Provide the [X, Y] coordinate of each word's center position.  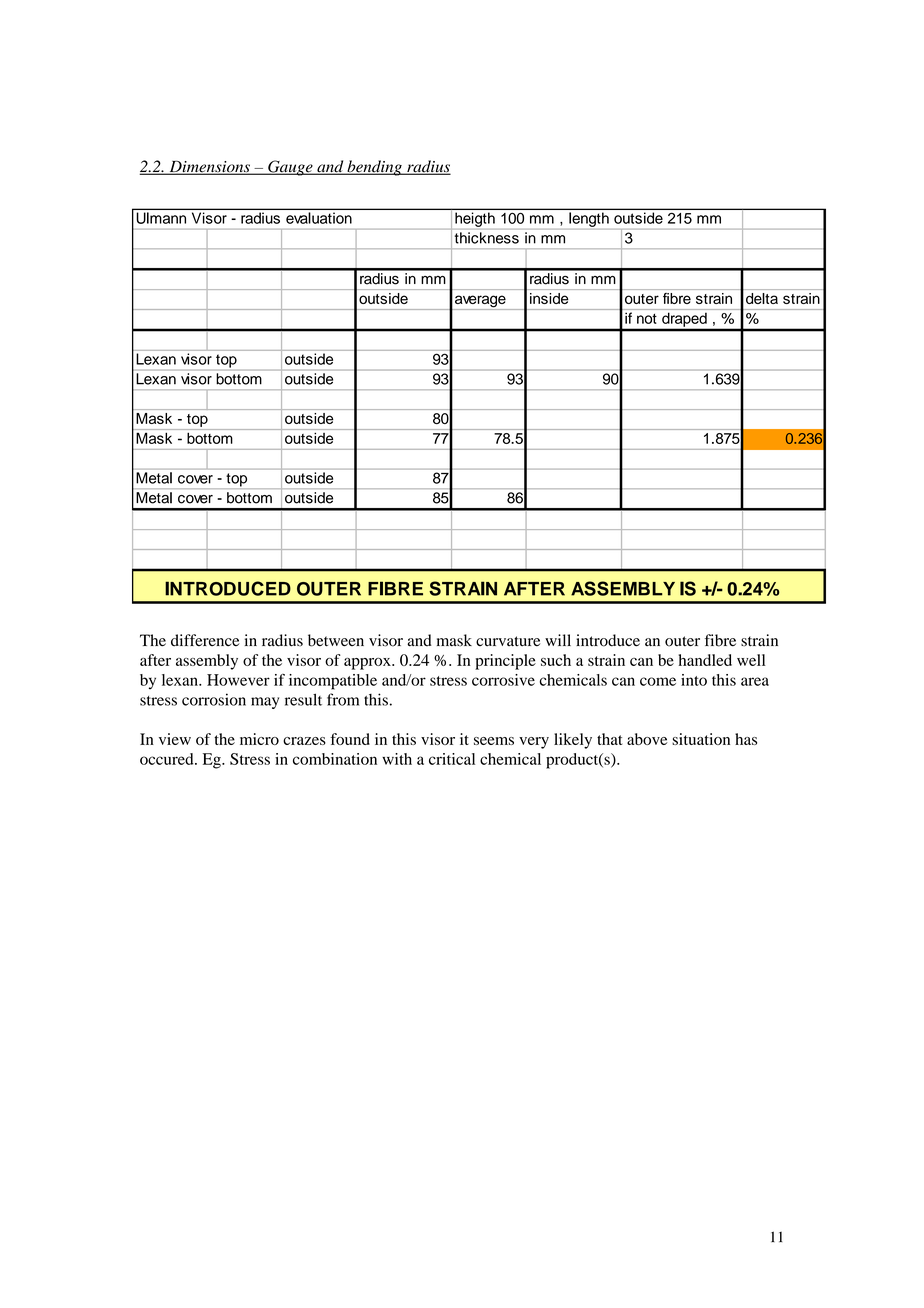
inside [549, 298]
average [480, 302]
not [647, 319]
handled [705, 660]
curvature [508, 641]
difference [205, 640]
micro [259, 739]
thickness [487, 238]
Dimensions [209, 167]
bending [374, 168]
